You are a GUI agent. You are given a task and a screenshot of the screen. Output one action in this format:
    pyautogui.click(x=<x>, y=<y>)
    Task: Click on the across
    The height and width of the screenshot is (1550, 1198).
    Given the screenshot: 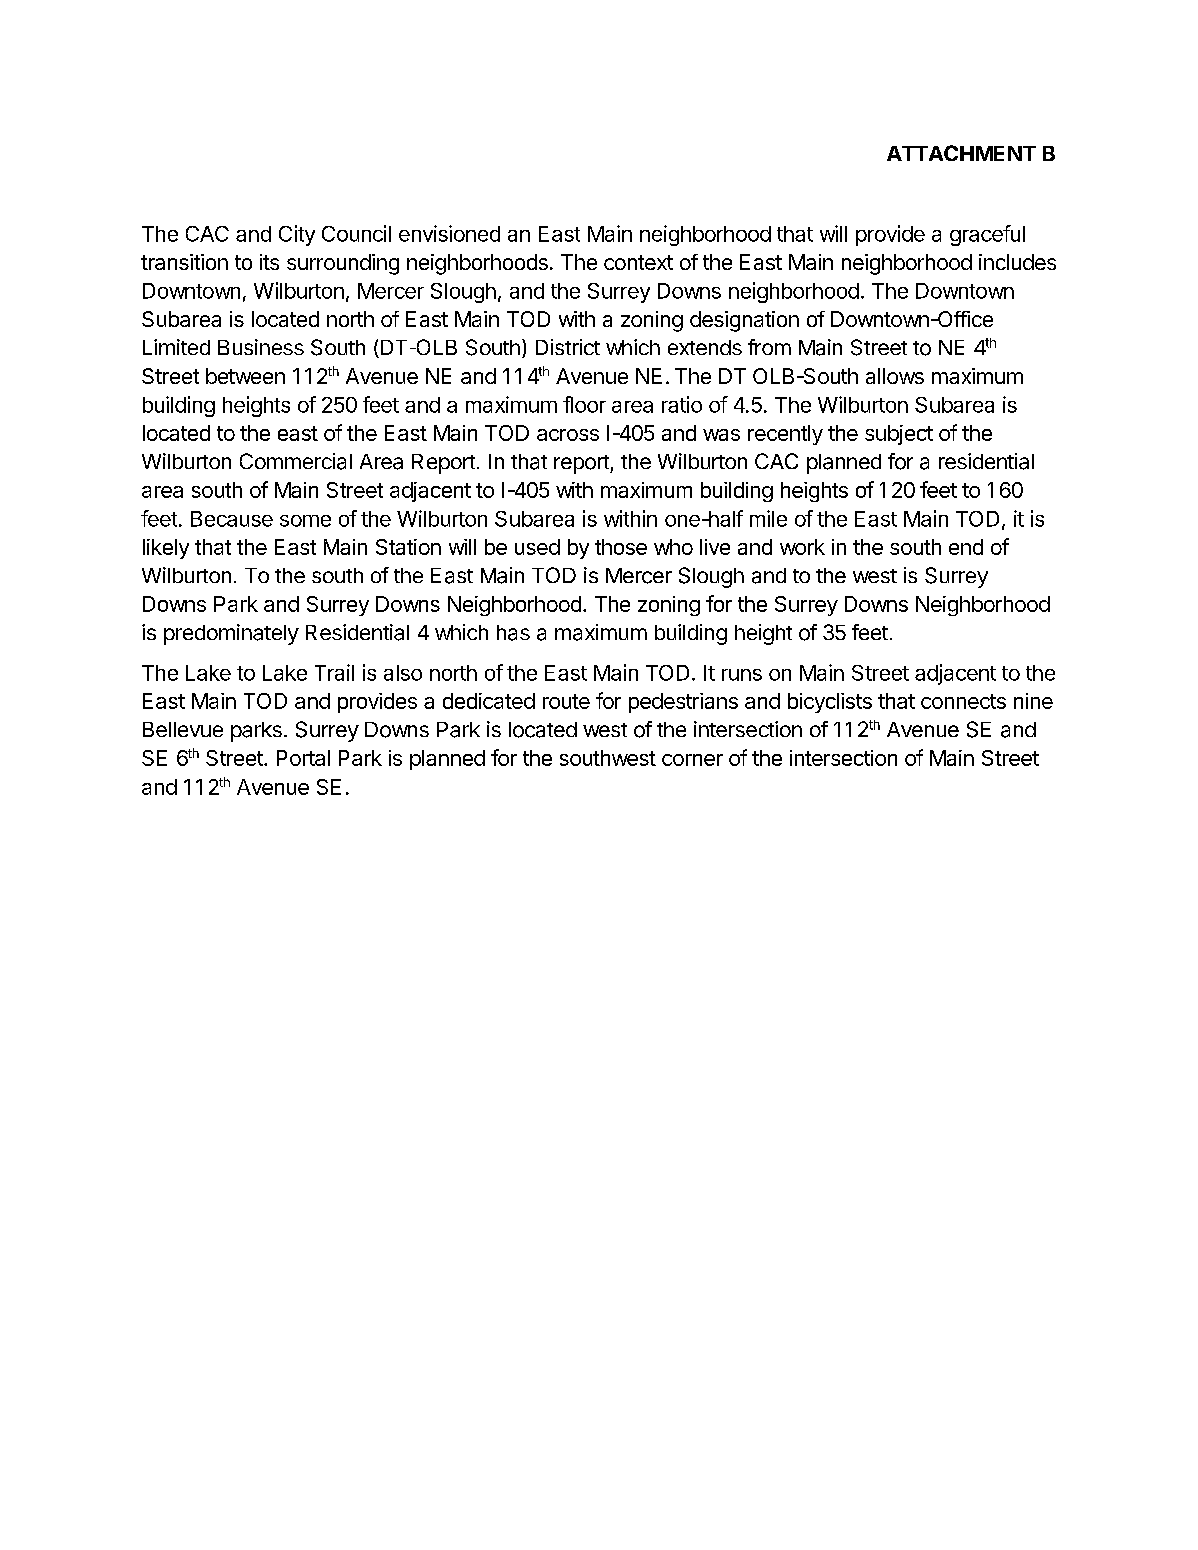 What is the action you would take?
    pyautogui.click(x=568, y=435)
